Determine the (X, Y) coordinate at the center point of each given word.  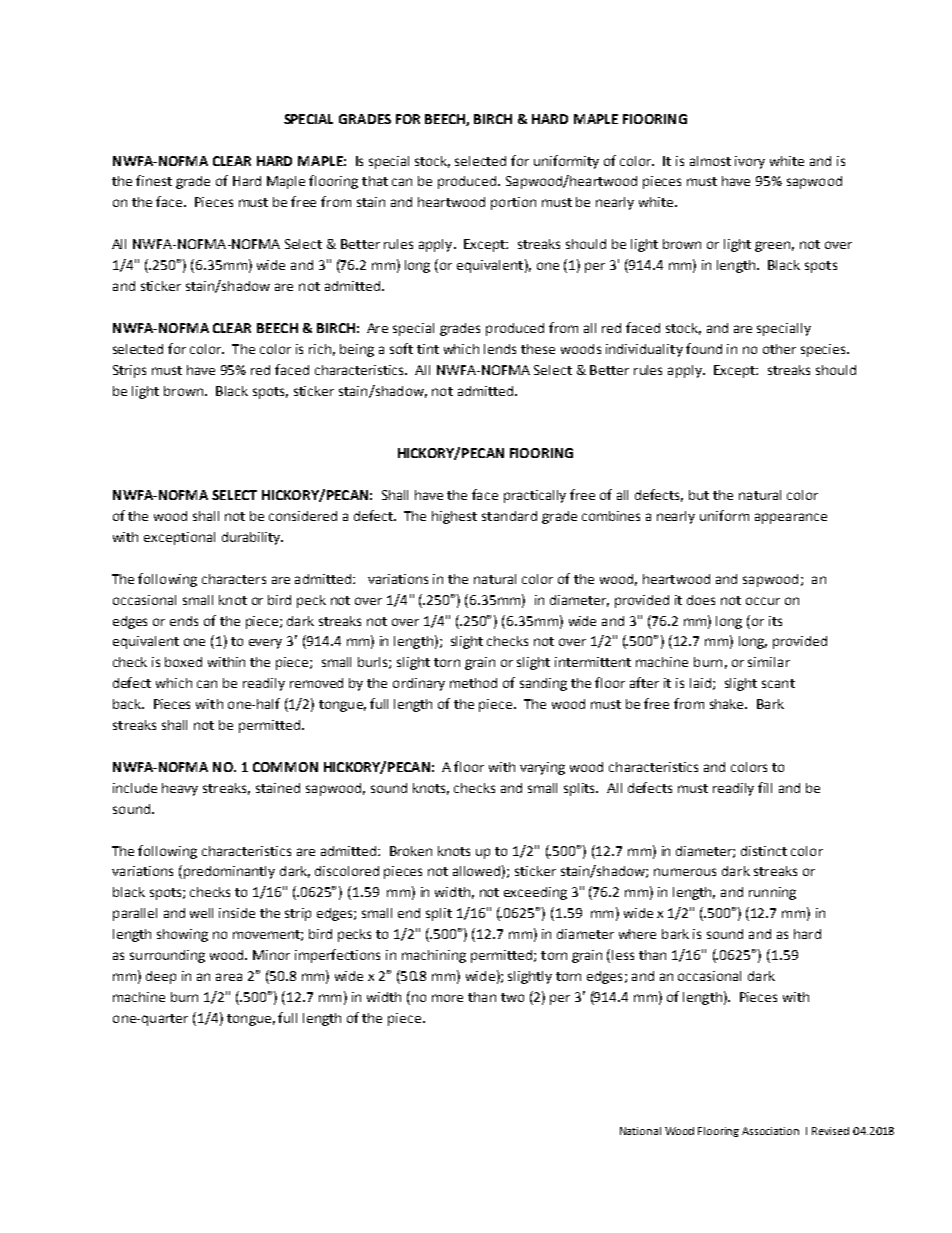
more (447, 998)
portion (513, 203)
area (229, 977)
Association (770, 1131)
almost (710, 161)
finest (154, 180)
